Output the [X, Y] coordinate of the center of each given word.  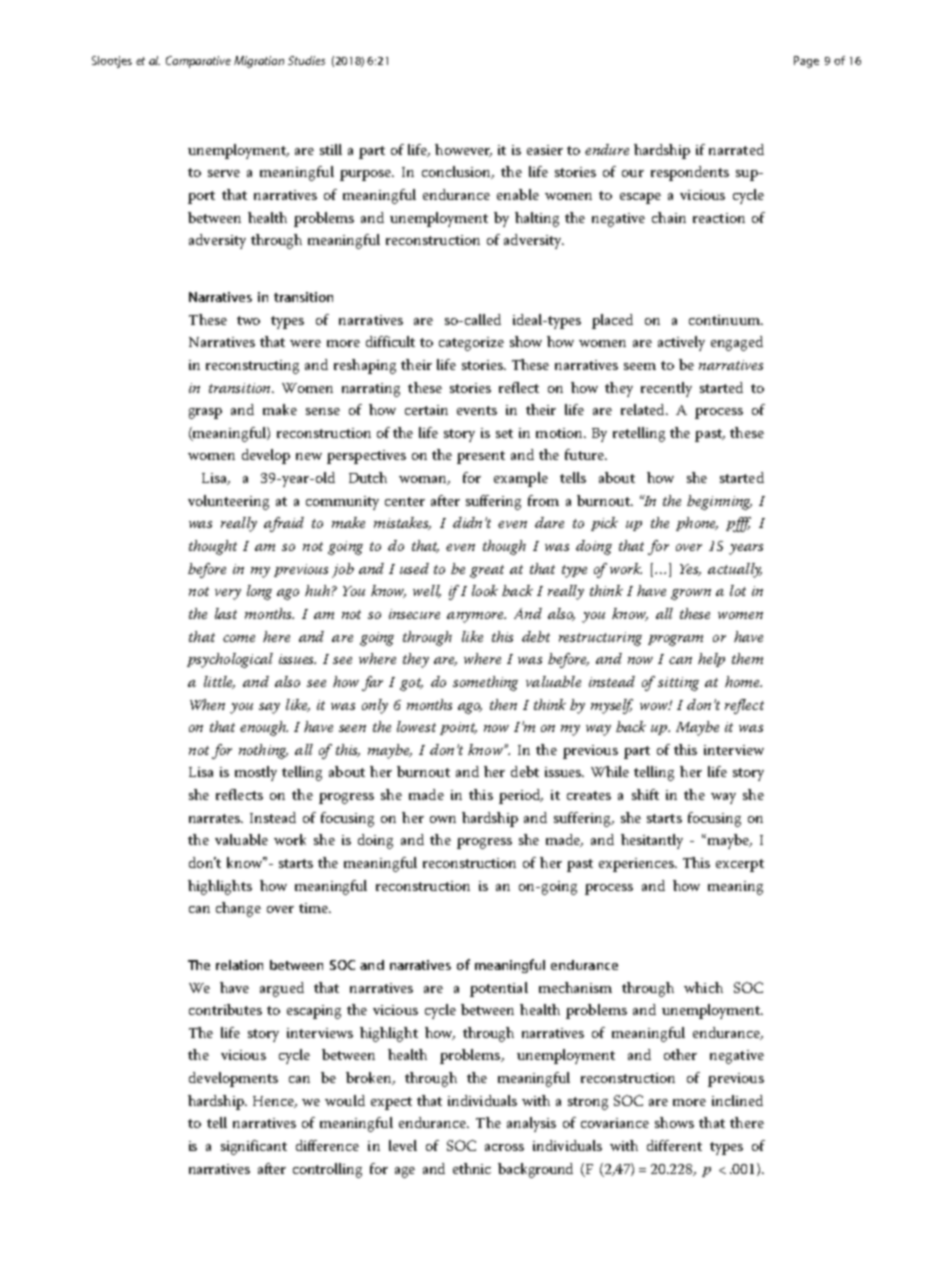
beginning [719, 502]
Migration [259, 62]
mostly [256, 773]
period [521, 796]
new [309, 456]
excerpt [740, 865]
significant [254, 1147]
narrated [736, 149]
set [504, 433]
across [504, 1147]
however [463, 150]
